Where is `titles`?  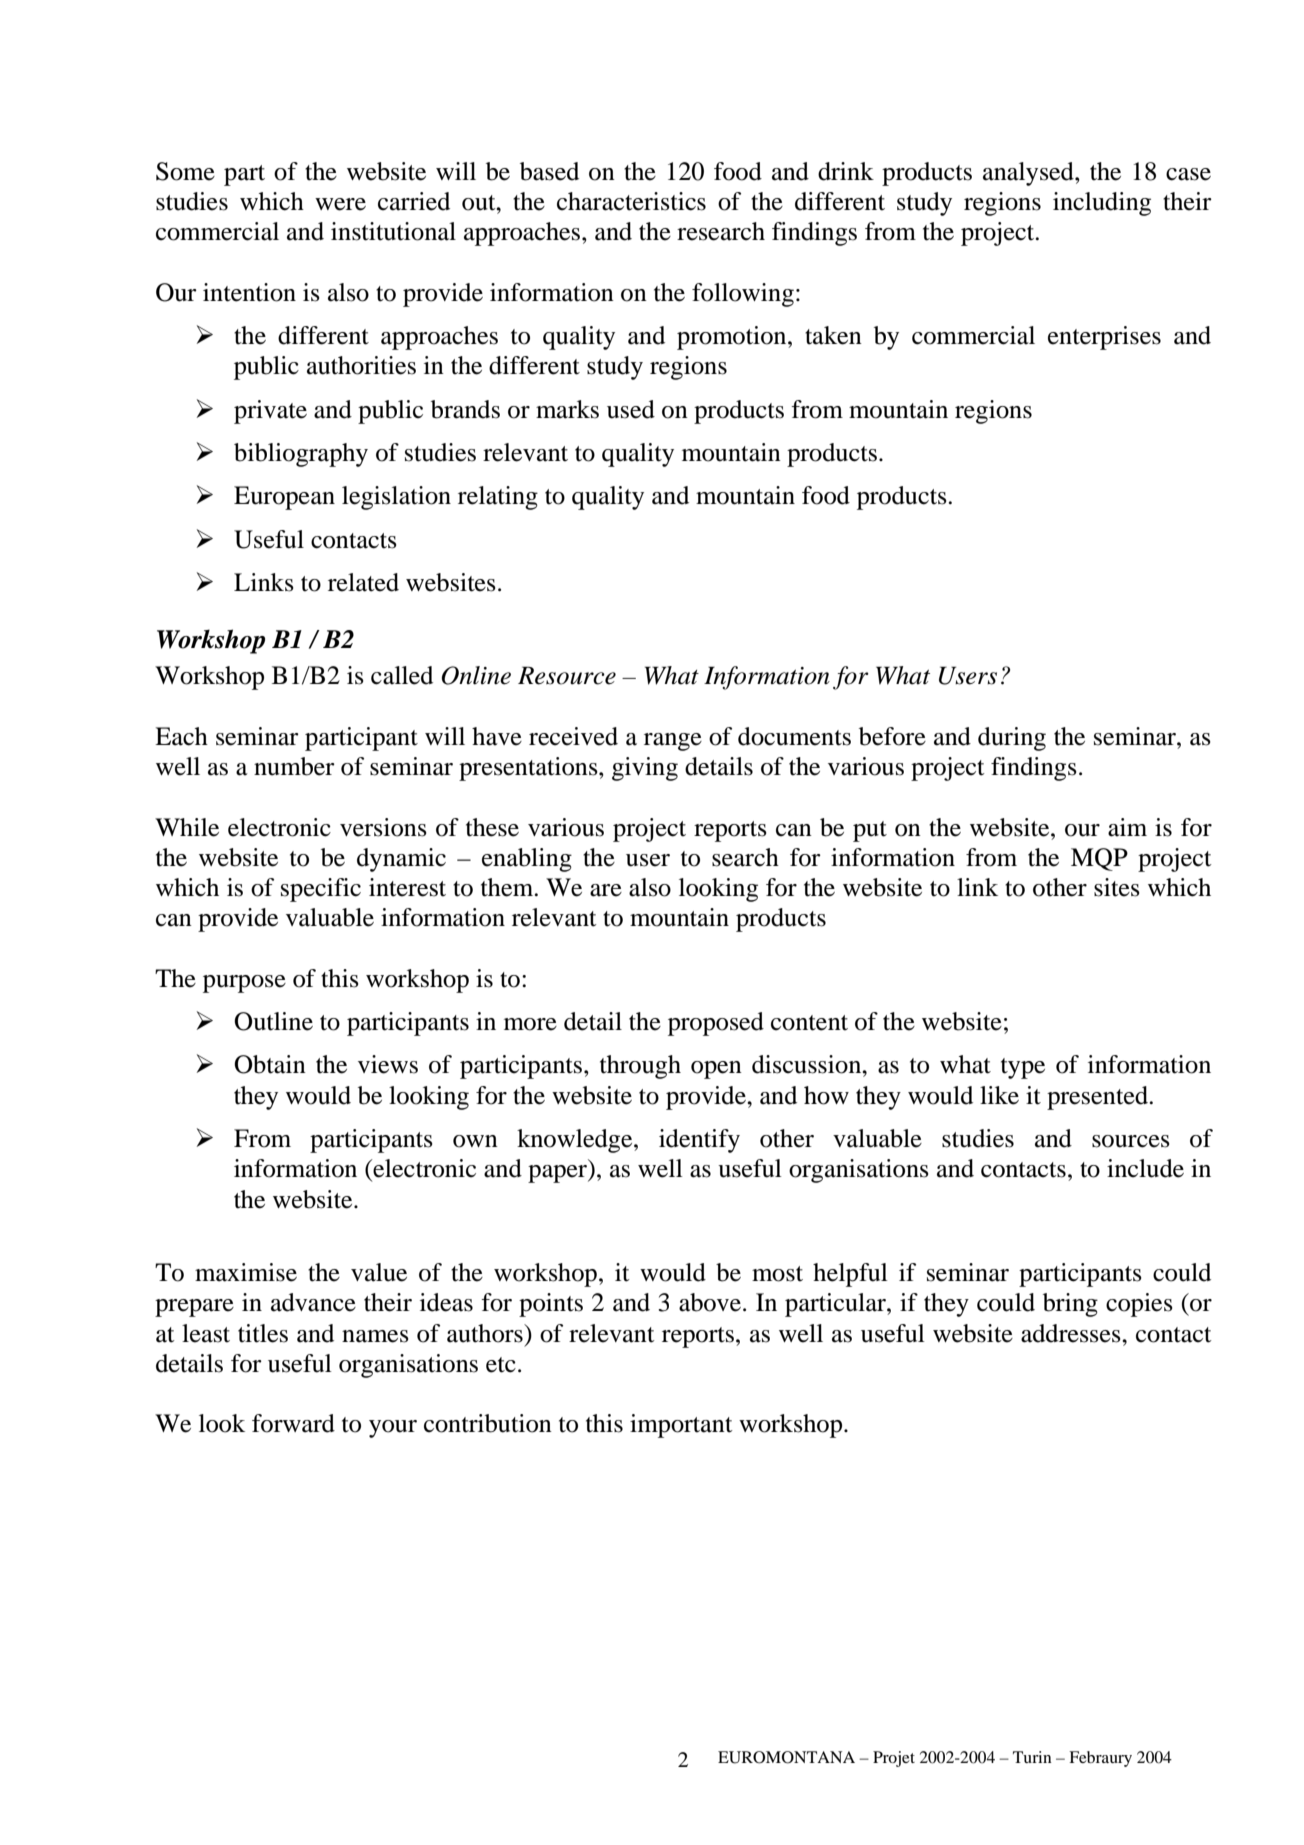
titles is located at coordinates (263, 1333).
